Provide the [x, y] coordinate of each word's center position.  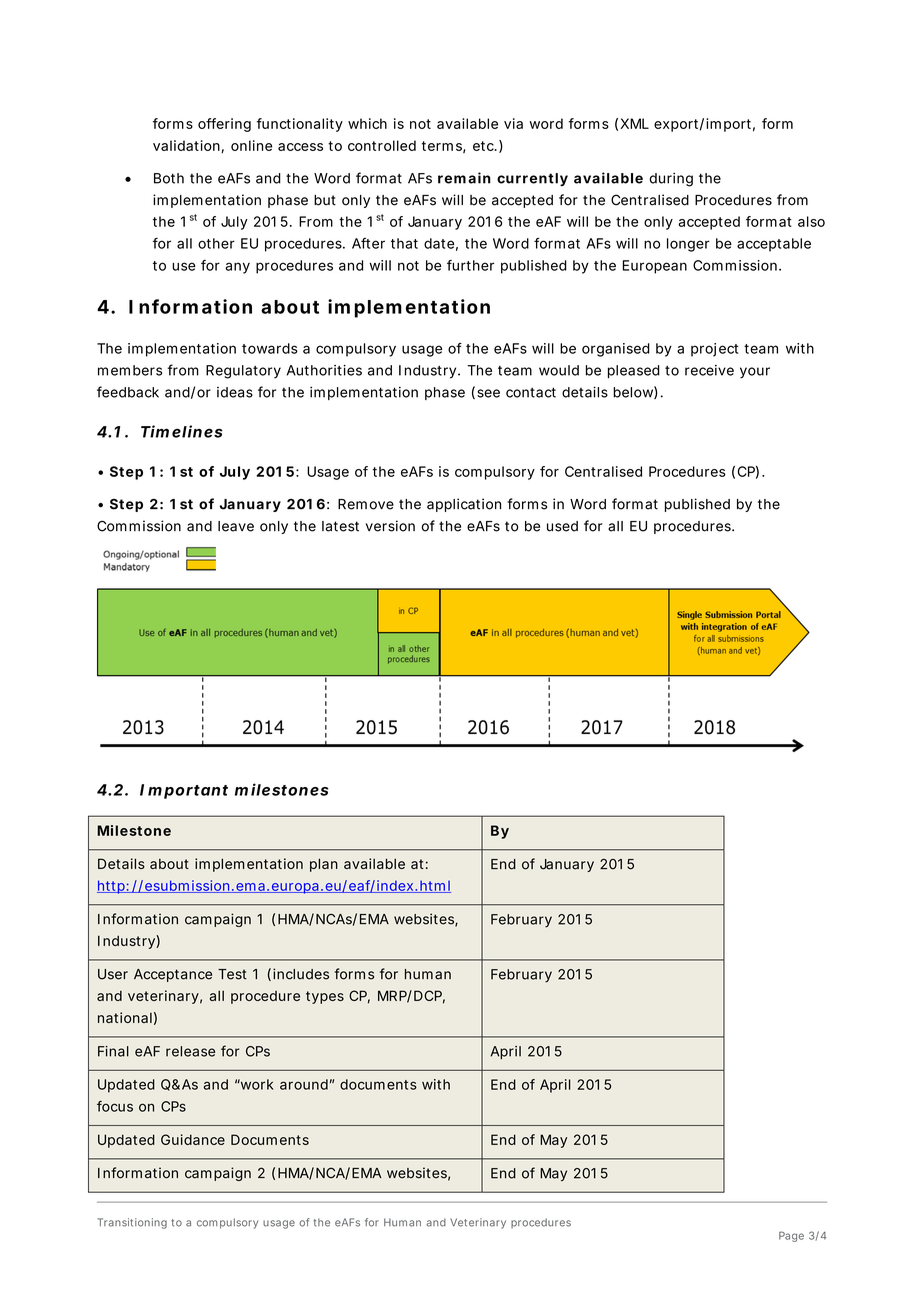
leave [236, 526]
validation [187, 146]
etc [484, 146]
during [671, 180]
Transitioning [132, 1223]
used [562, 526]
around [304, 1084]
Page [791, 1236]
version [390, 526]
